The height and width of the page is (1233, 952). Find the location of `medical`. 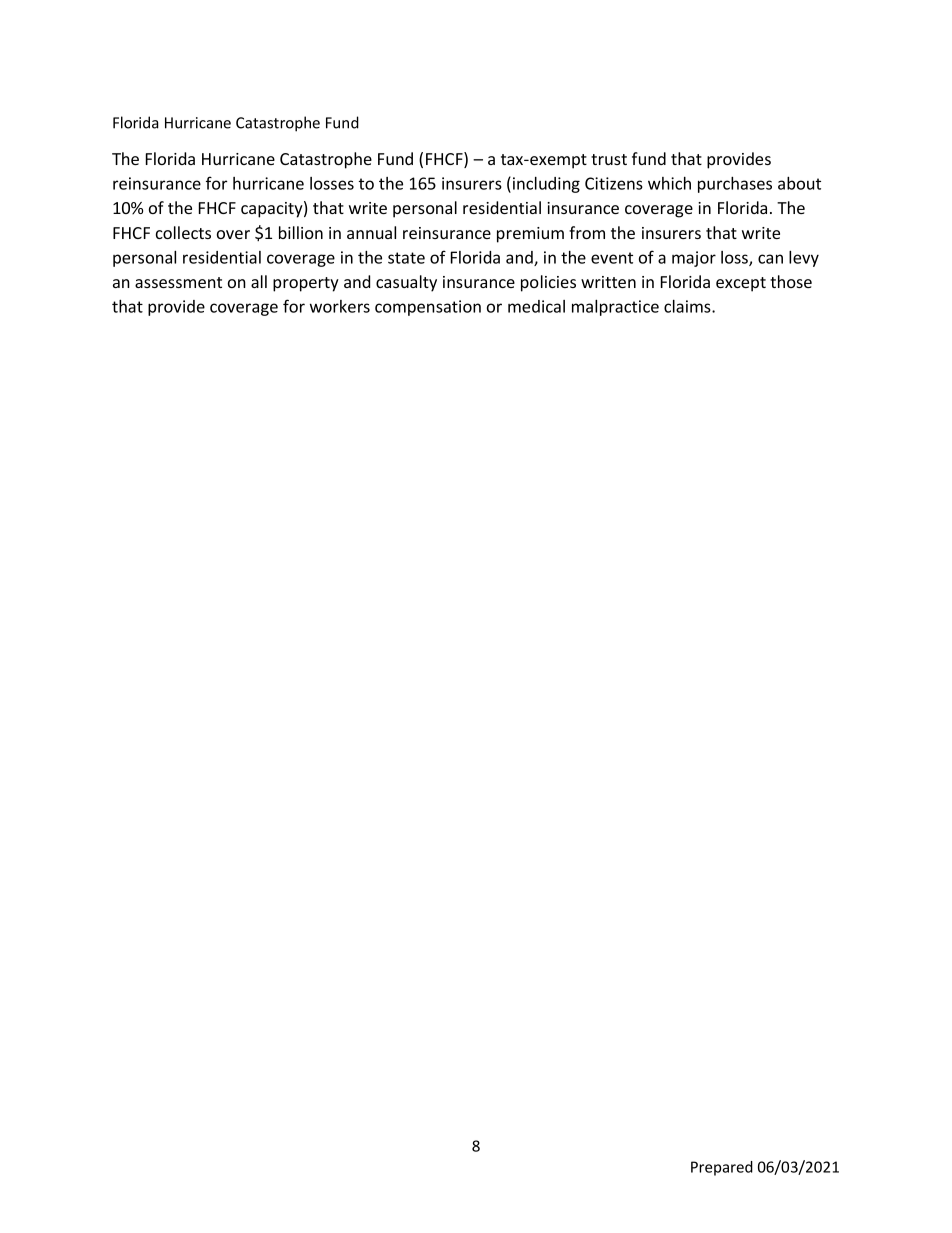

medical is located at coordinates (536, 306).
